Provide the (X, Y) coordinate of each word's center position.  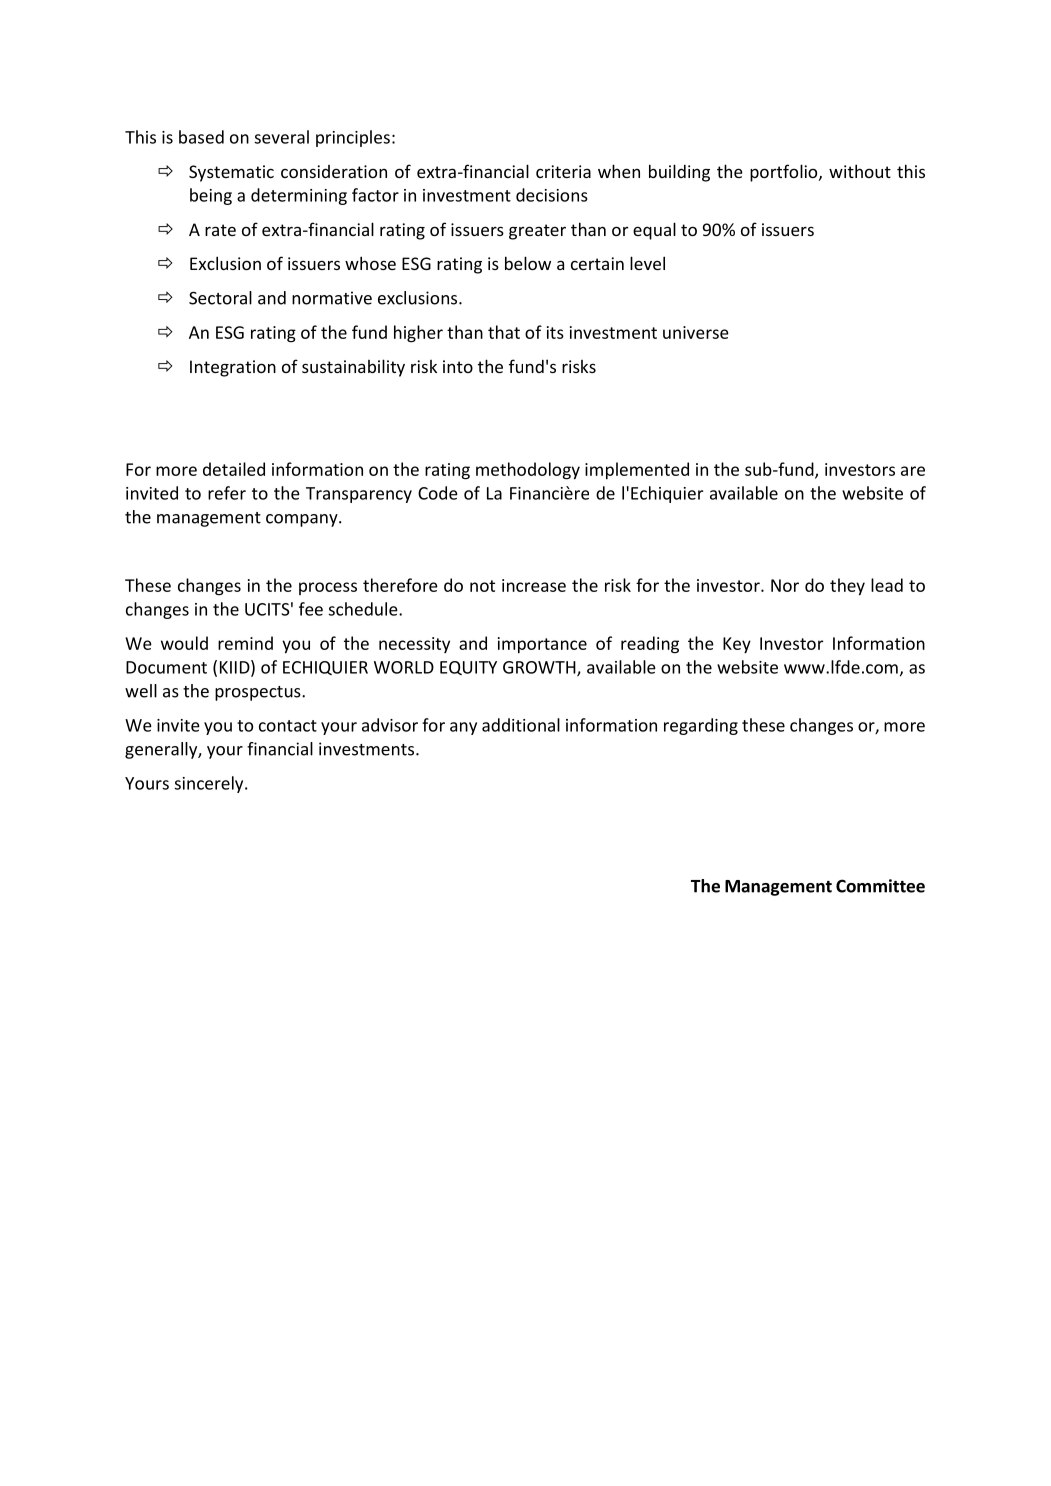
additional (521, 725)
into (458, 366)
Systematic (231, 173)
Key (737, 645)
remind (245, 643)
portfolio (785, 173)
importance (542, 645)
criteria (563, 171)
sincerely (210, 784)
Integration (233, 368)
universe (696, 332)
